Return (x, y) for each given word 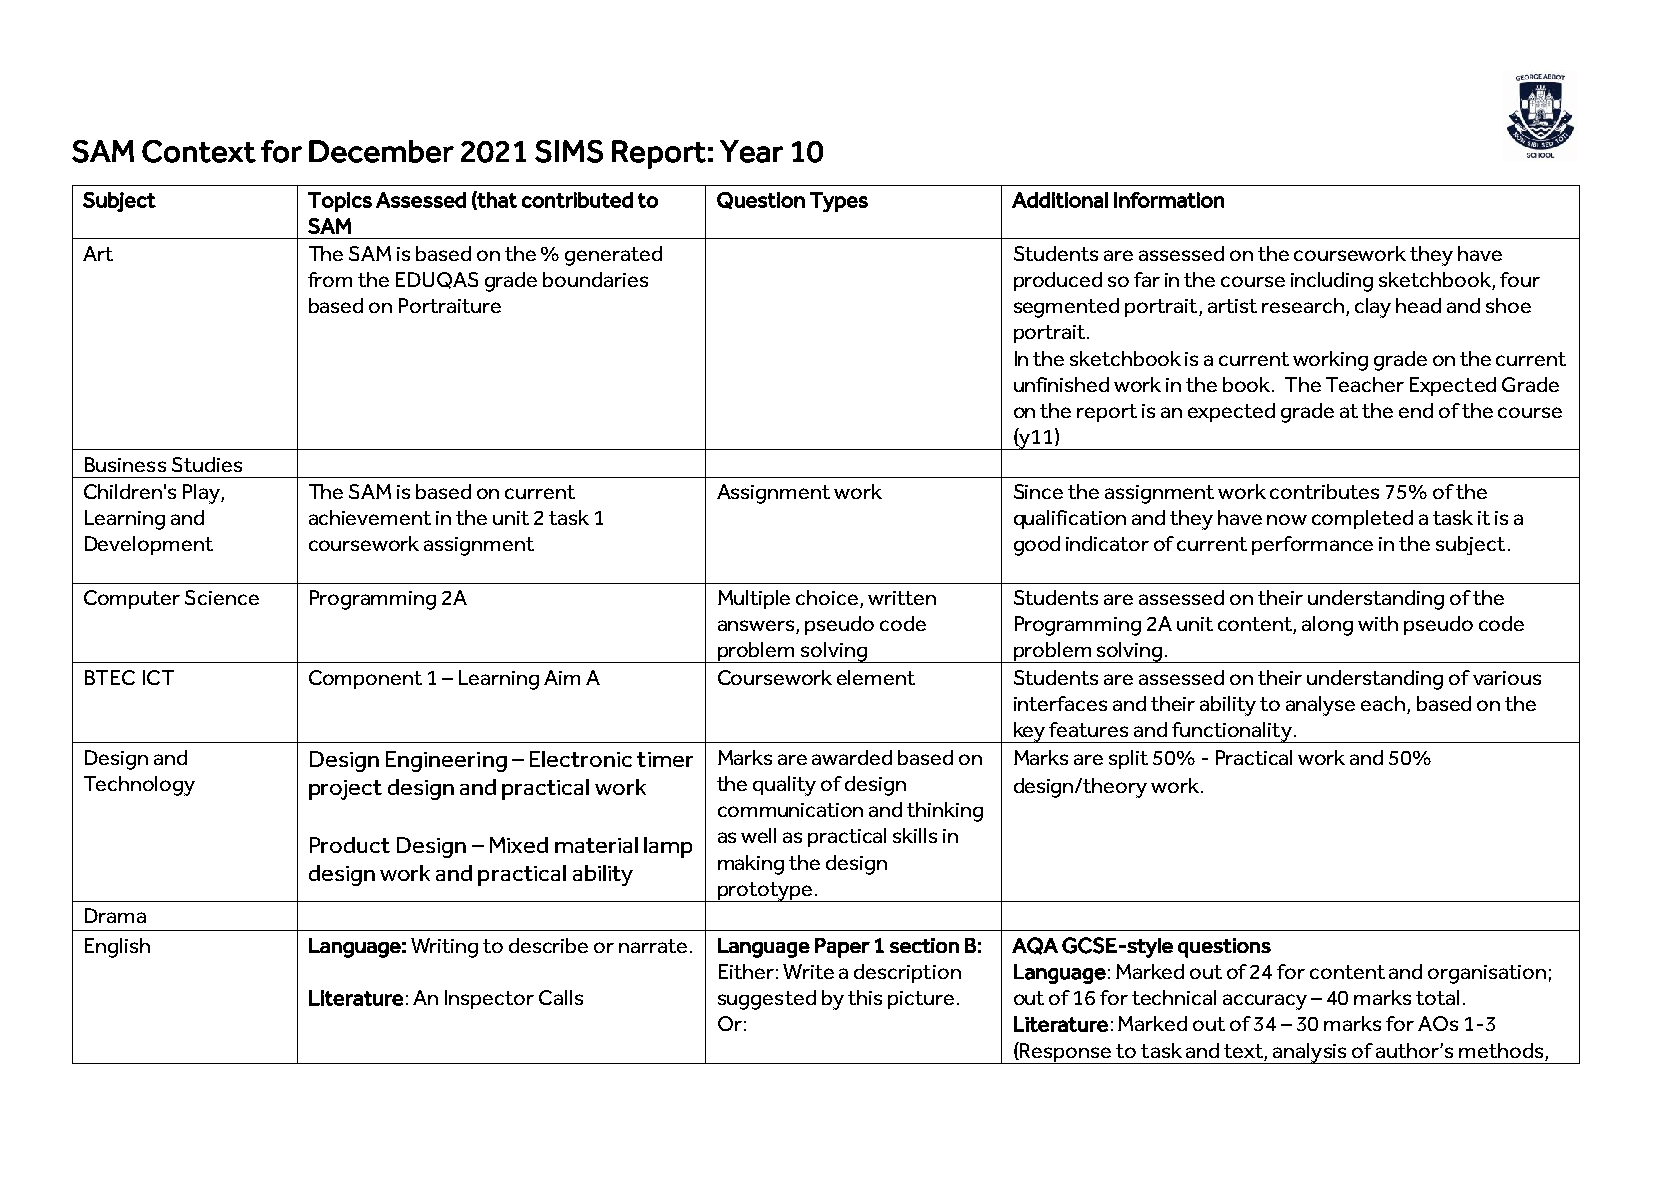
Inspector (489, 999)
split (1128, 759)
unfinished (1061, 384)
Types (839, 202)
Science (222, 597)
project (345, 790)
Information (1169, 200)
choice (827, 597)
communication (790, 810)
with (1378, 623)
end (1416, 410)
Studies (207, 464)
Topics (340, 202)
